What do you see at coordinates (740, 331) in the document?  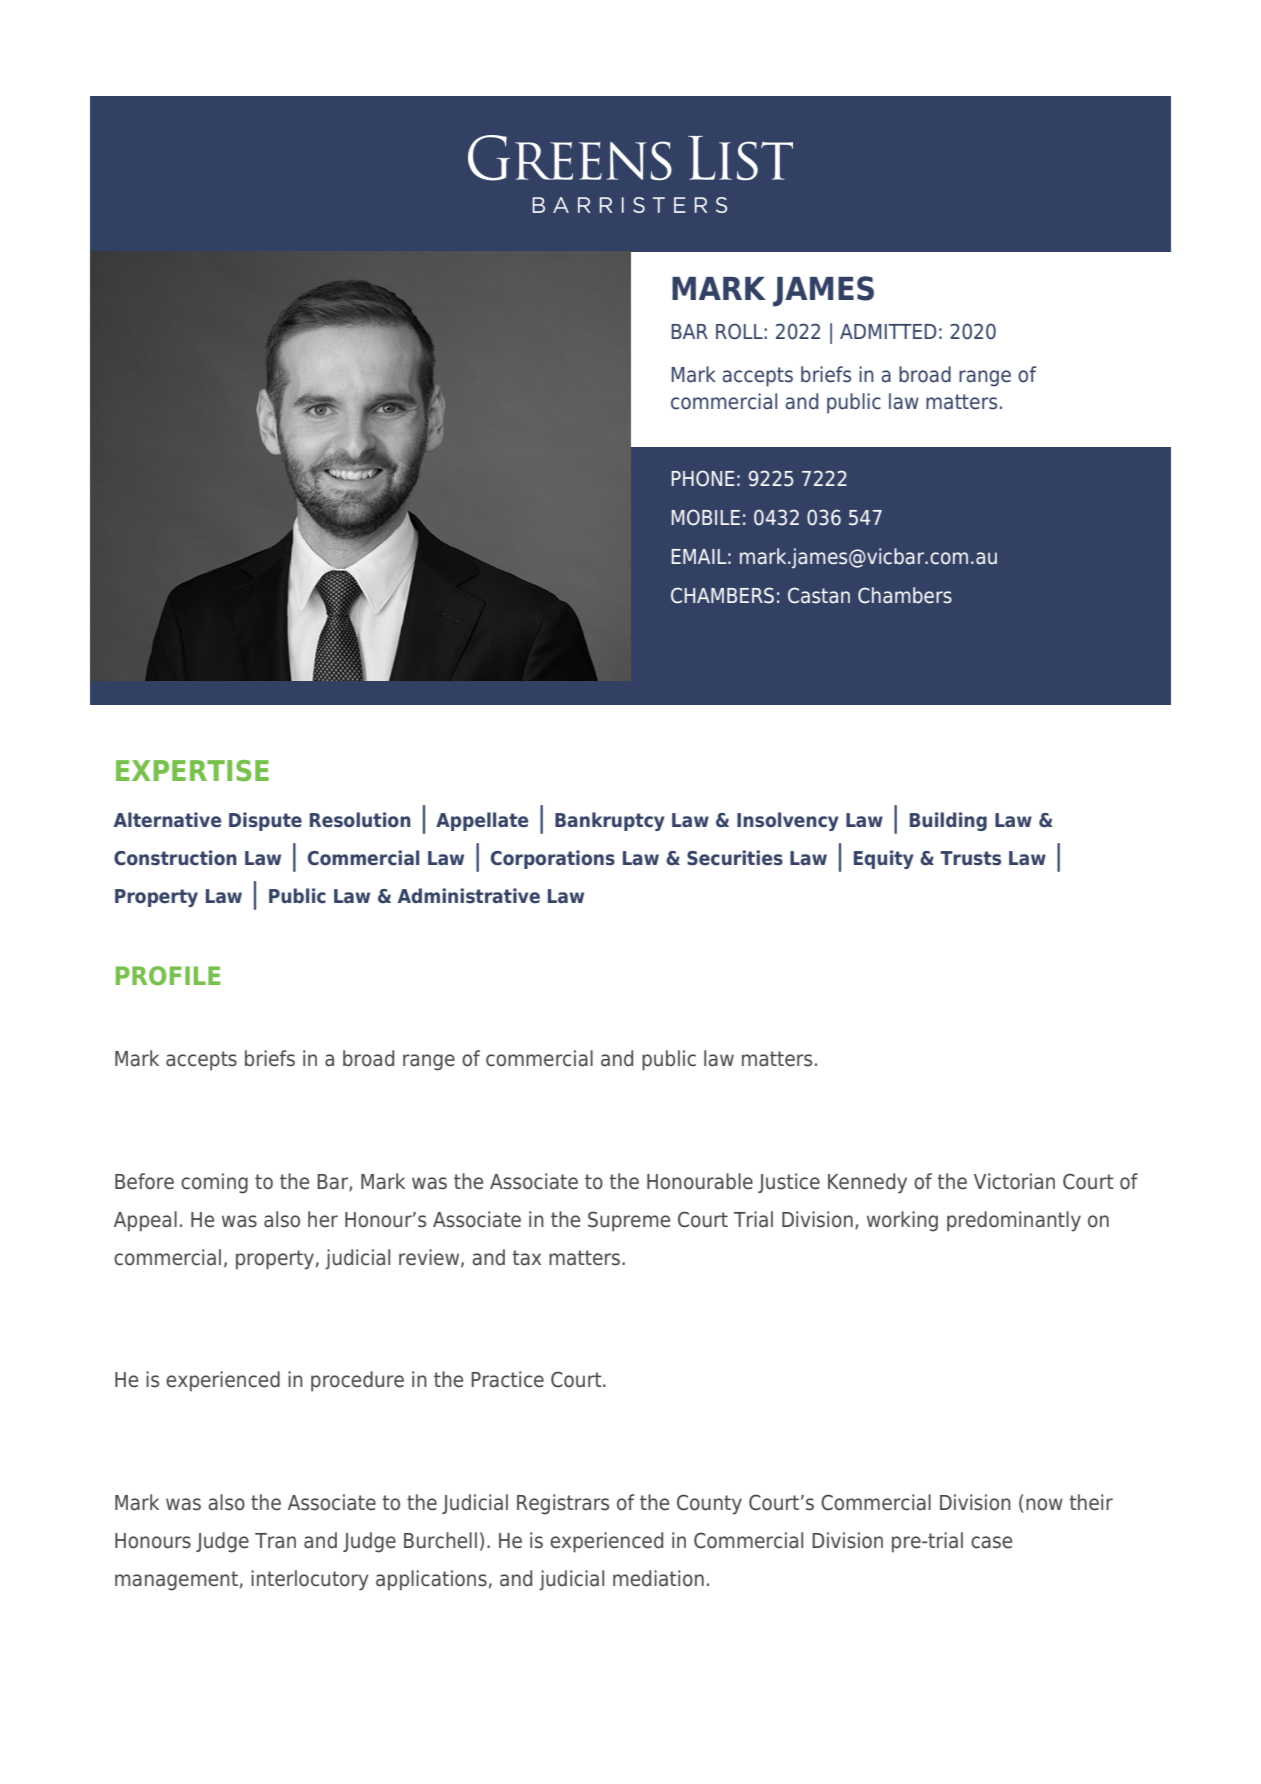 I see `ROLL` at bounding box center [740, 331].
